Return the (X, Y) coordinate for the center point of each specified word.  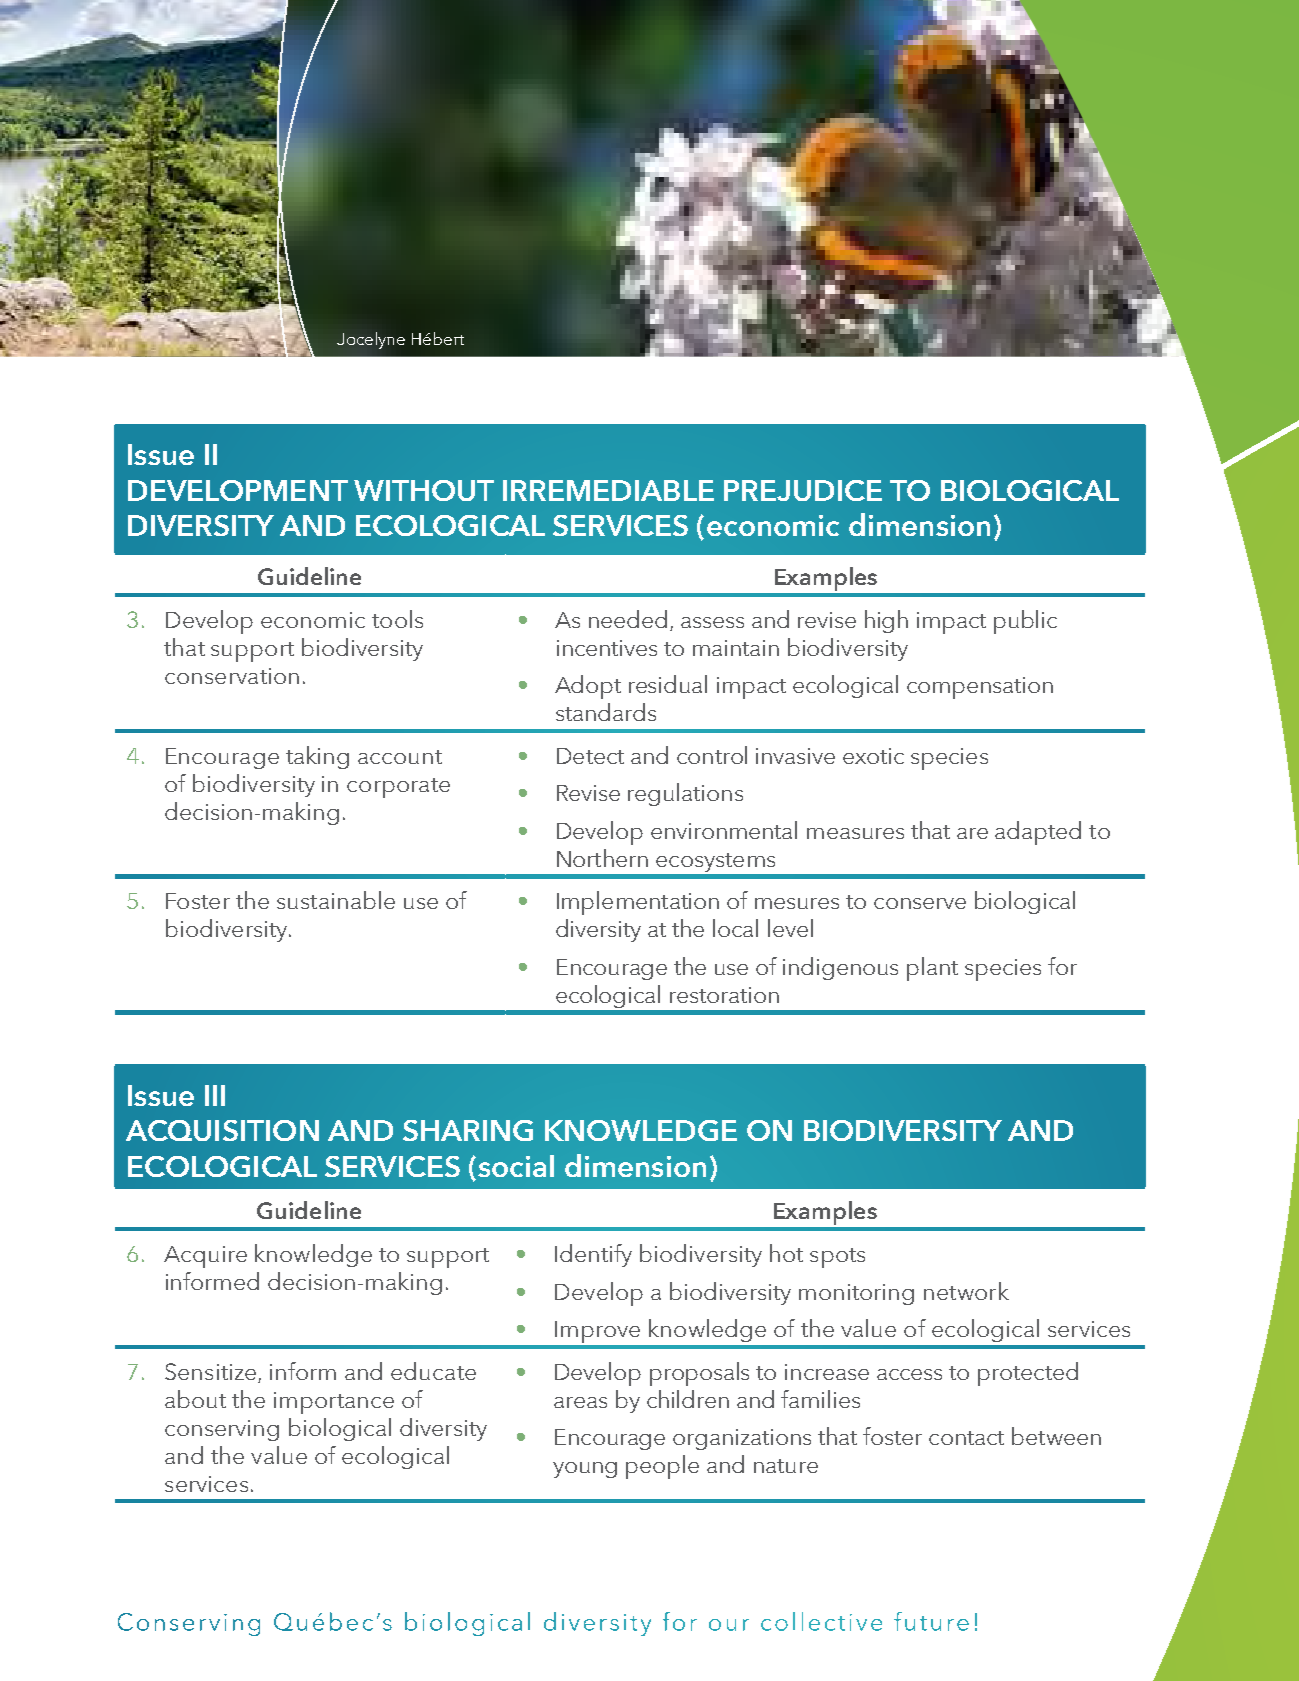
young (585, 1470)
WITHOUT (424, 490)
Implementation (638, 903)
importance (334, 1403)
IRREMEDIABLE (608, 490)
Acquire (205, 1257)
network (966, 1291)
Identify (593, 1255)
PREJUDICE (803, 490)
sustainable (336, 900)
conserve (920, 903)
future (931, 1621)
